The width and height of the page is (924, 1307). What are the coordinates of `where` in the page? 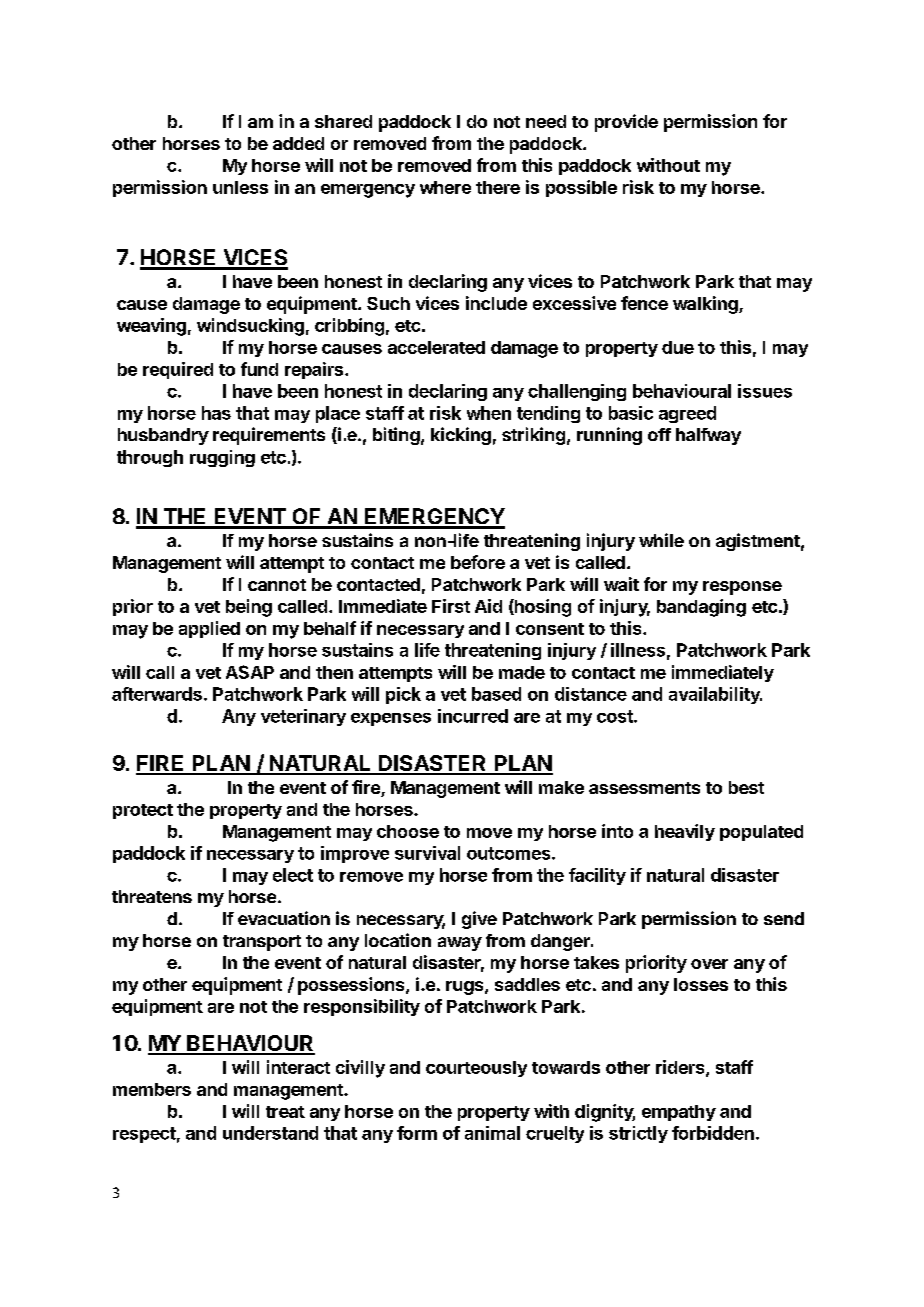 It's located at (445, 187).
